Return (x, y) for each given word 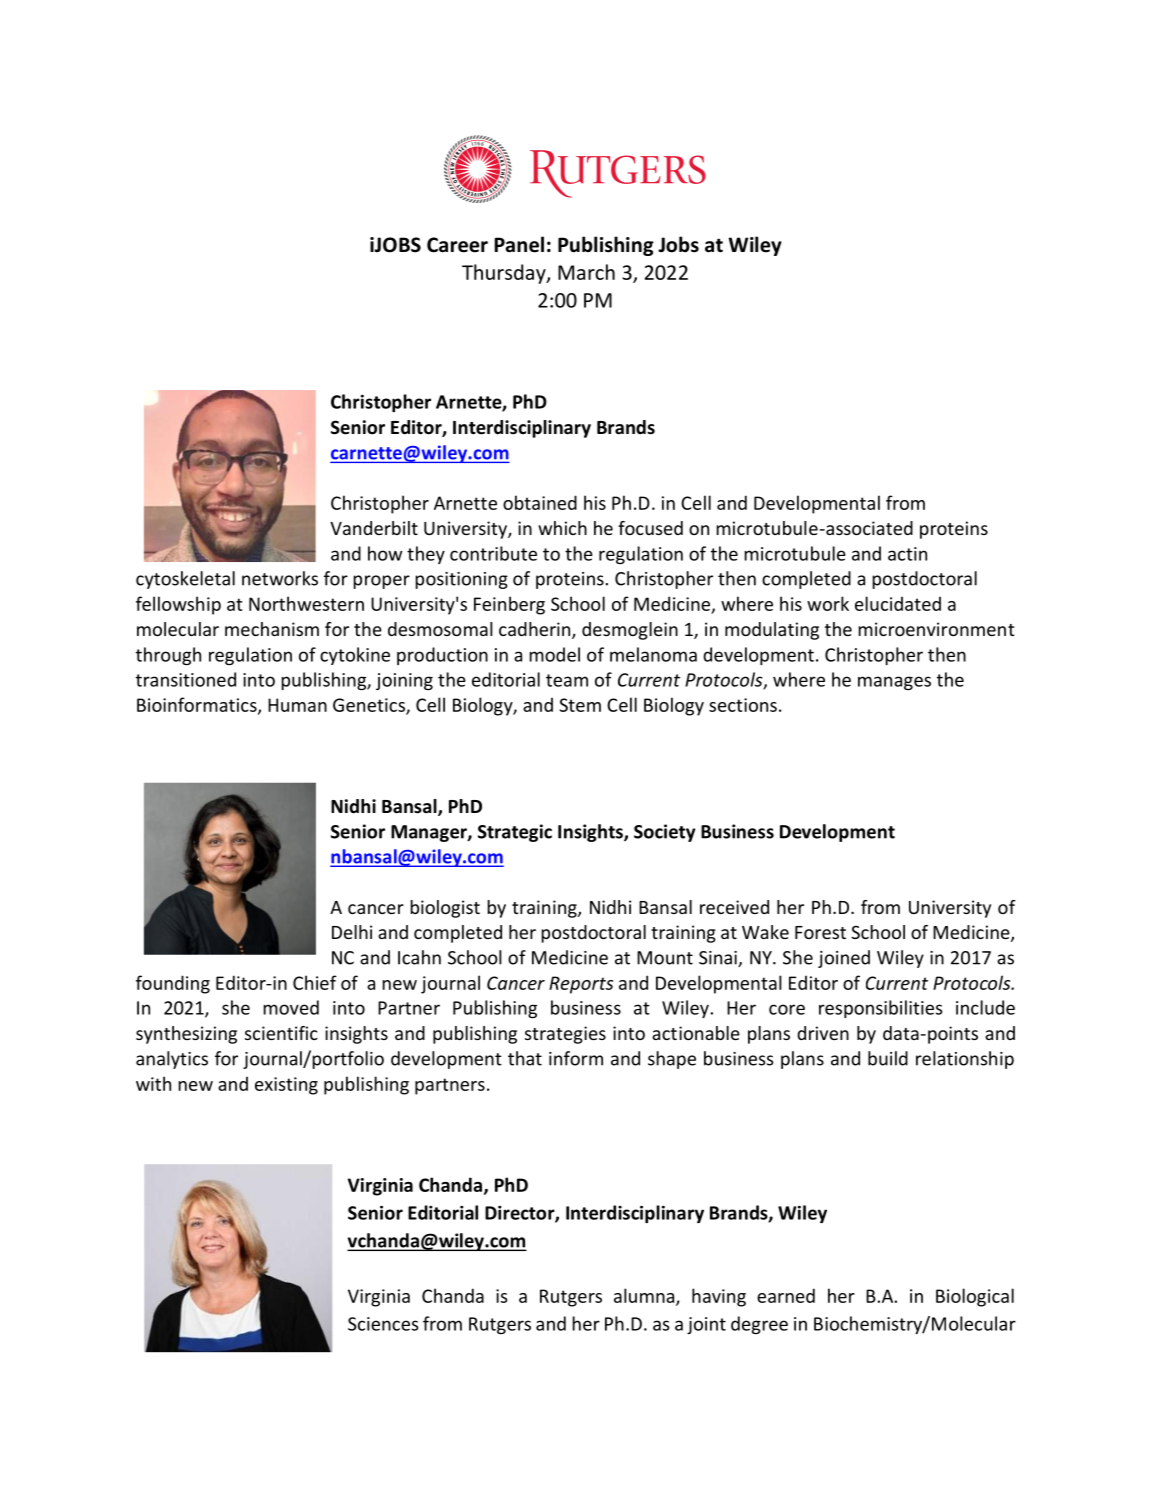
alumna (645, 1296)
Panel (519, 244)
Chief (315, 982)
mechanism (272, 629)
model (554, 654)
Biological (975, 1297)
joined (844, 959)
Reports (581, 985)
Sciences (383, 1324)
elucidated (898, 603)
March (586, 272)
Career (457, 245)
